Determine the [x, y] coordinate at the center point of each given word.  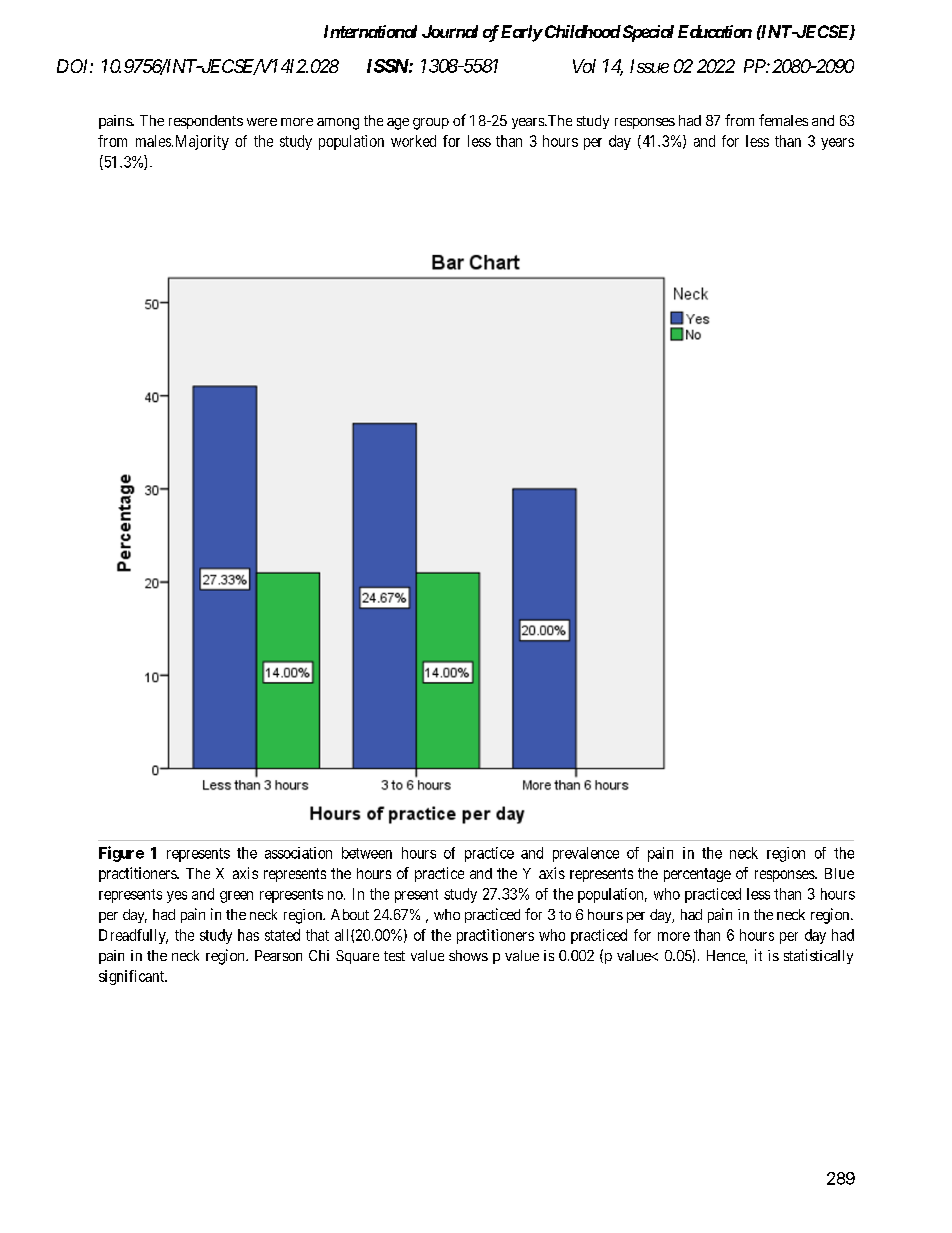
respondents [206, 122]
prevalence [586, 854]
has [248, 935]
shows [468, 955]
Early [521, 33]
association [298, 853]
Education [715, 31]
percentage [697, 875]
